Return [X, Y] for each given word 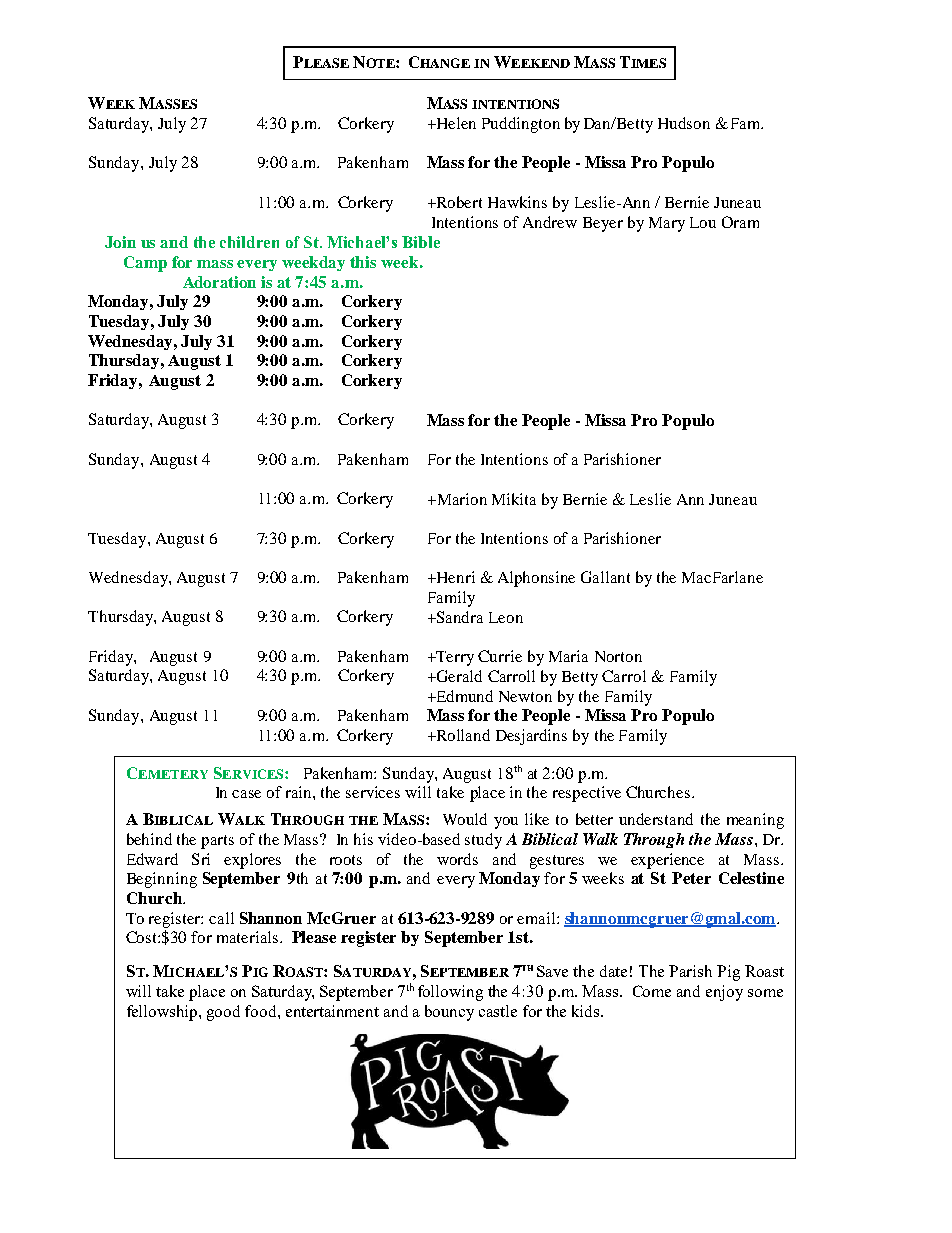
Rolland [462, 735]
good [223, 1013]
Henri [455, 577]
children [249, 242]
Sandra [459, 617]
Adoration [219, 282]
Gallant [605, 577]
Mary [667, 224]
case [246, 794]
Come [652, 991]
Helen [455, 123]
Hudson [684, 123]
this [363, 262]
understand [656, 819]
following [450, 993]
